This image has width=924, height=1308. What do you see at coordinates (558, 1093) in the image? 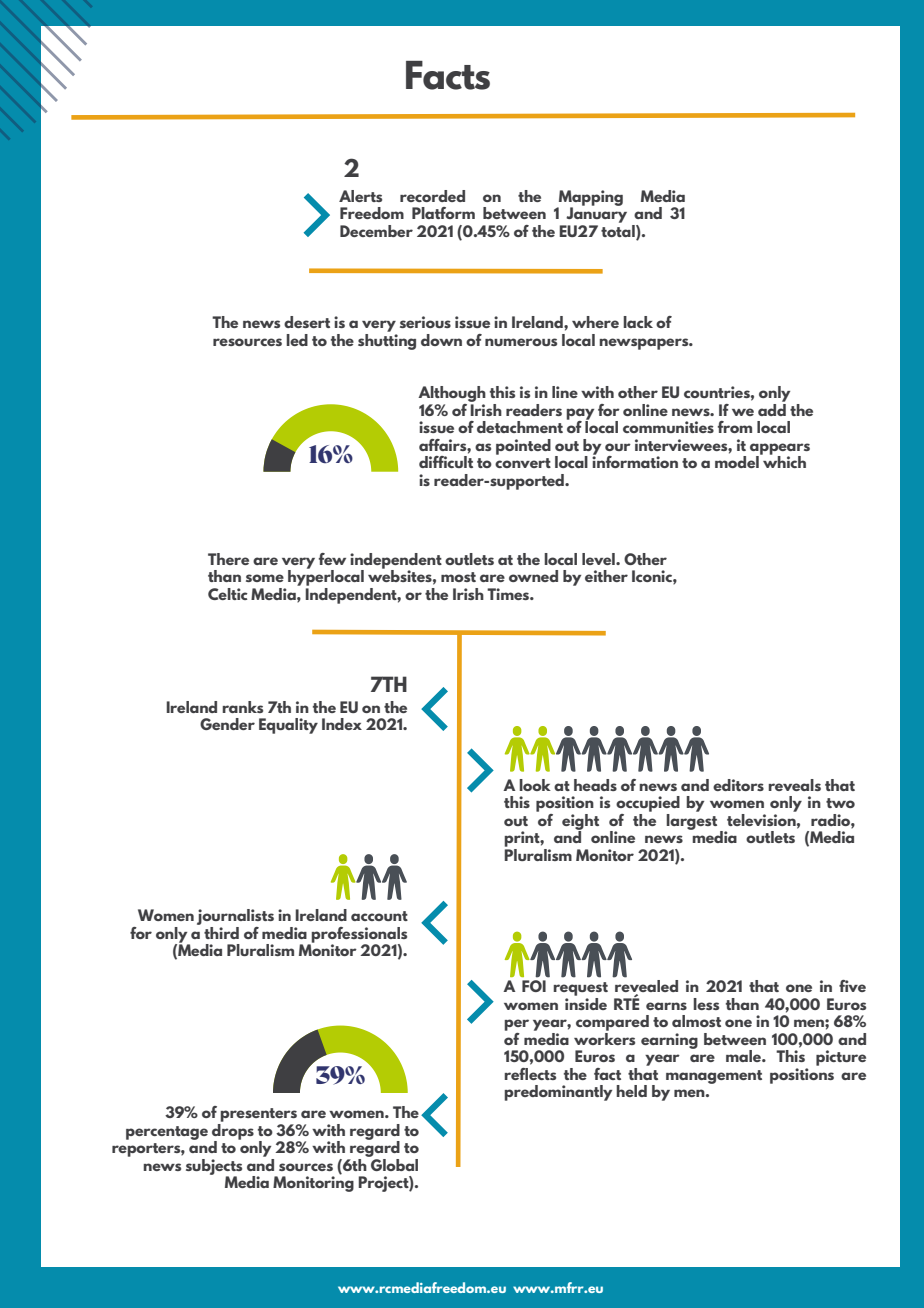
I see `predominantly` at bounding box center [558, 1093].
